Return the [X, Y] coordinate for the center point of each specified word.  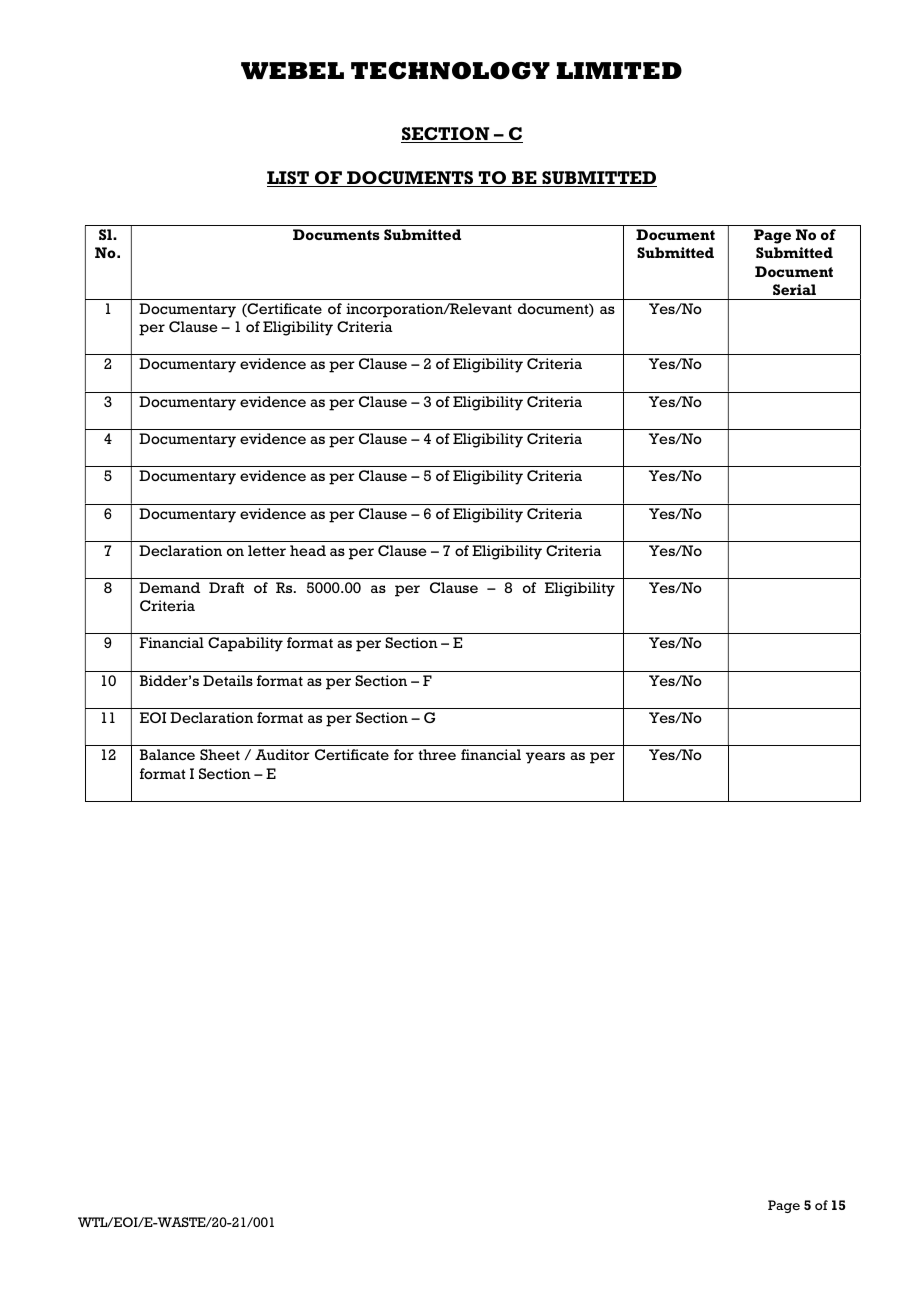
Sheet [220, 754]
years [545, 758]
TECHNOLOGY [450, 71]
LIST [289, 179]
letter [267, 550]
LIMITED [619, 70]
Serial [794, 289]
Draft [226, 587]
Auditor [282, 754]
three [437, 754]
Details [228, 680]
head [308, 550]
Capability [245, 644]
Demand [169, 587]
